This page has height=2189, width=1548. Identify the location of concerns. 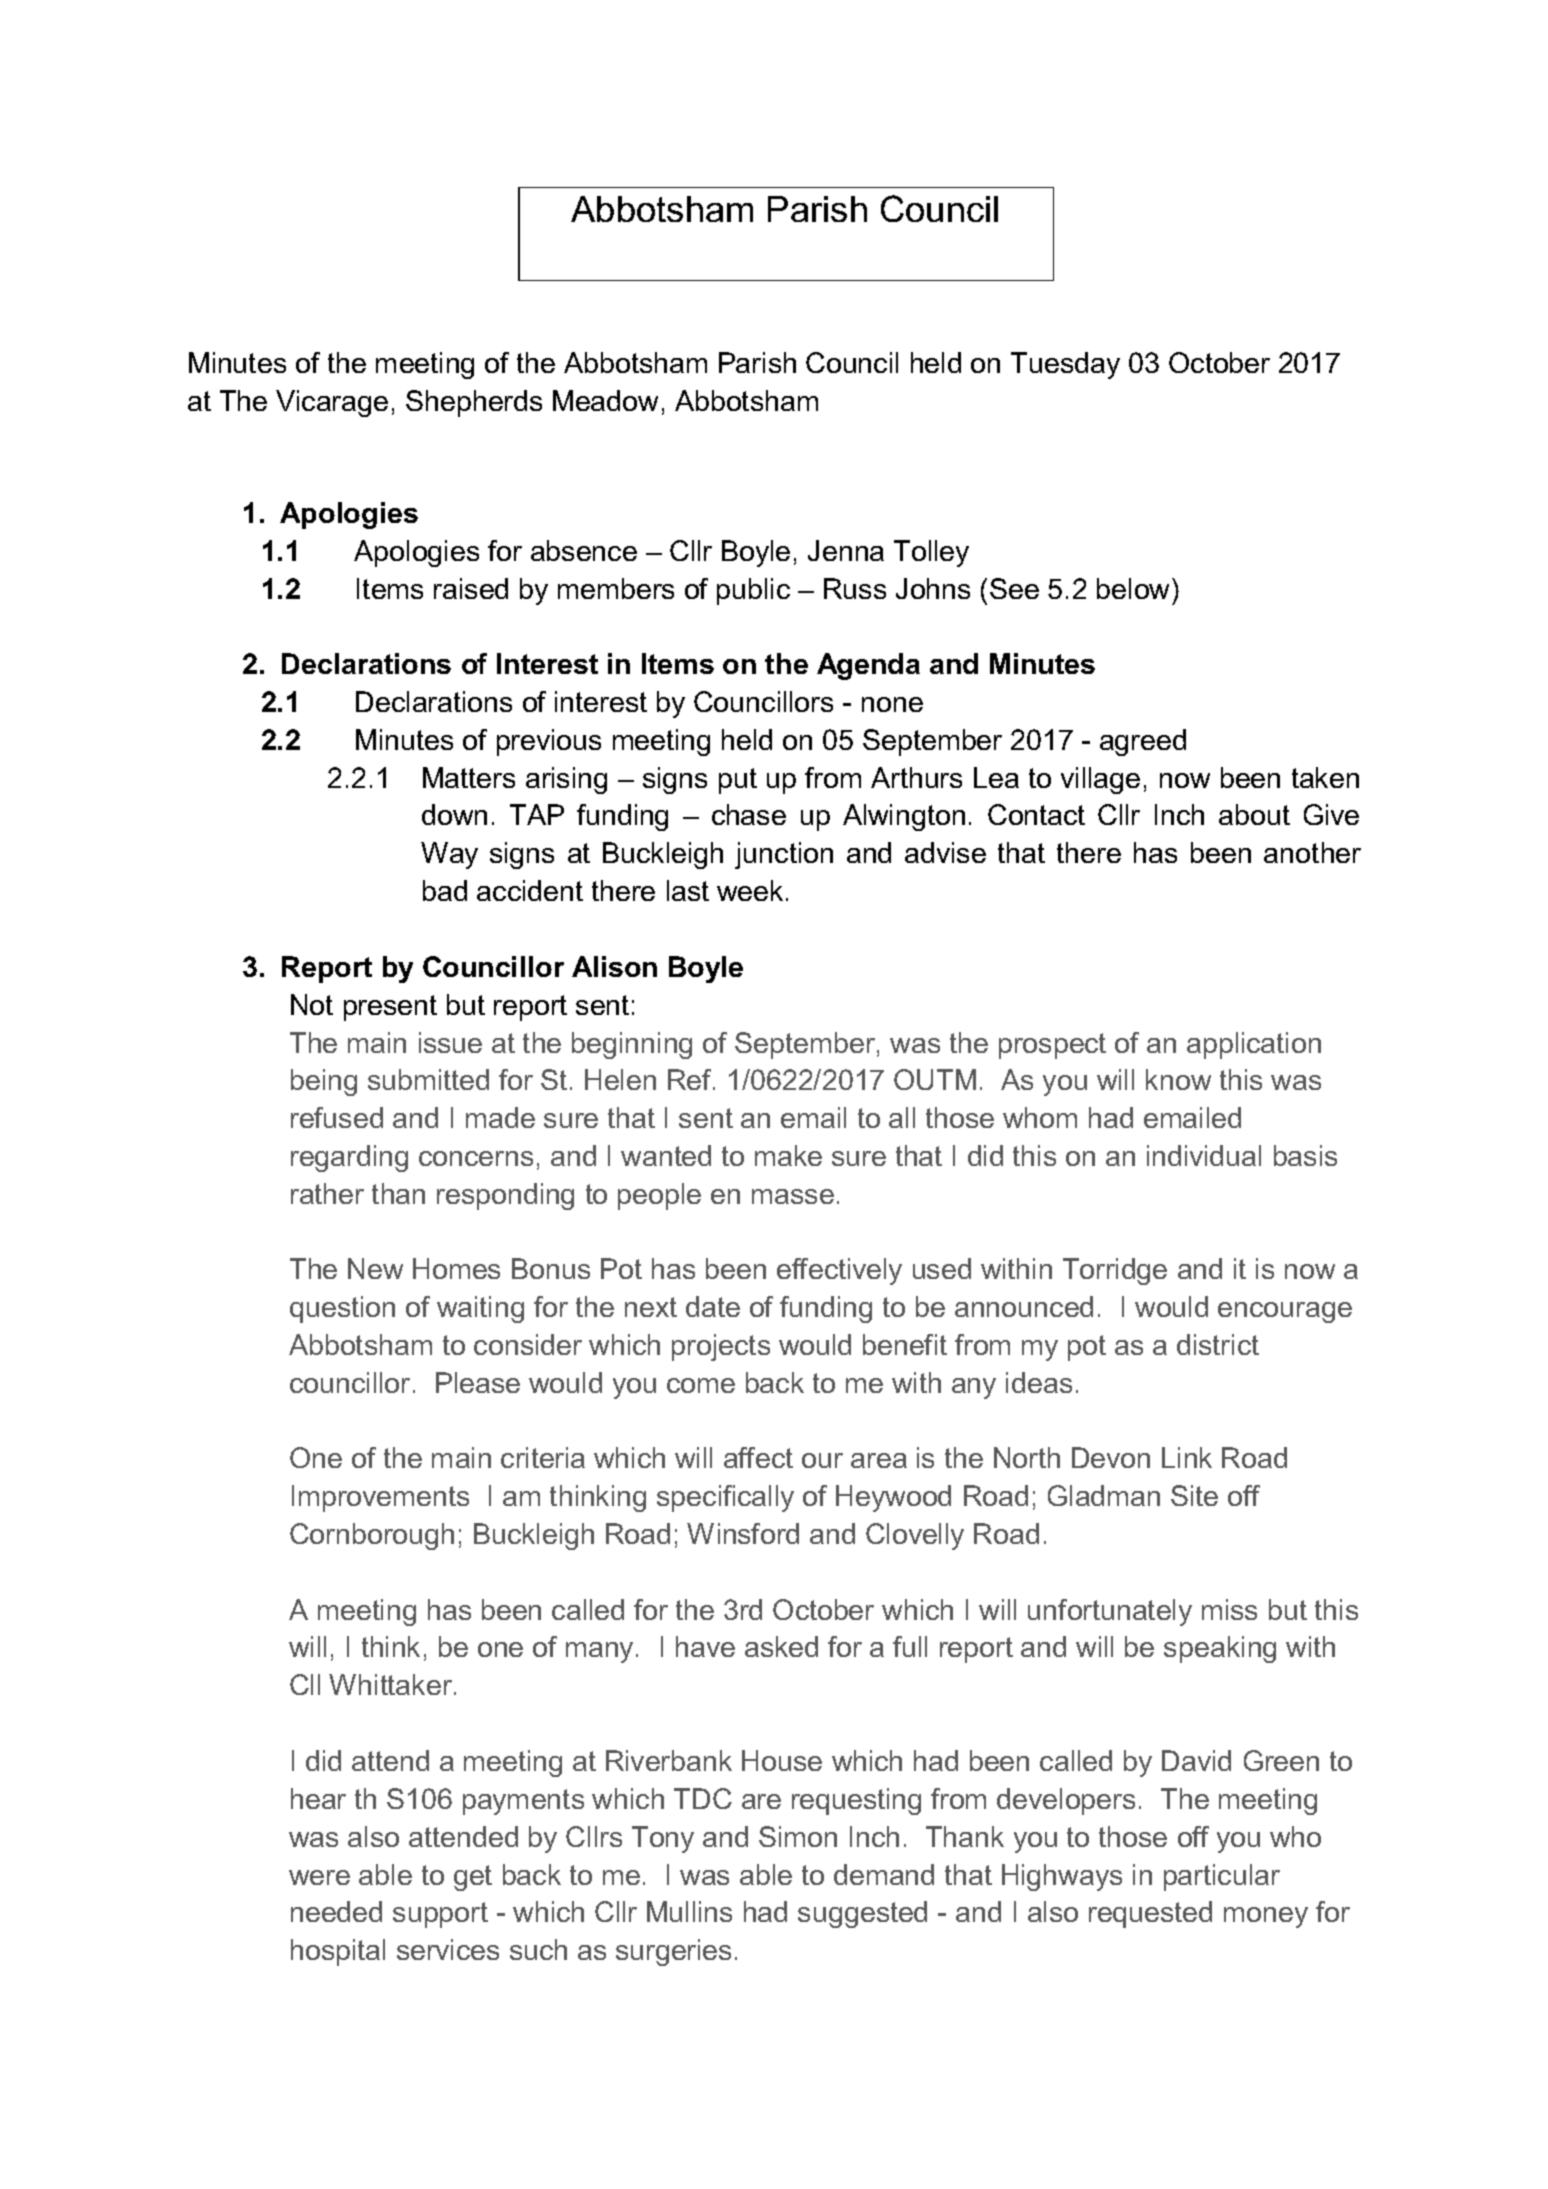
(476, 1158).
